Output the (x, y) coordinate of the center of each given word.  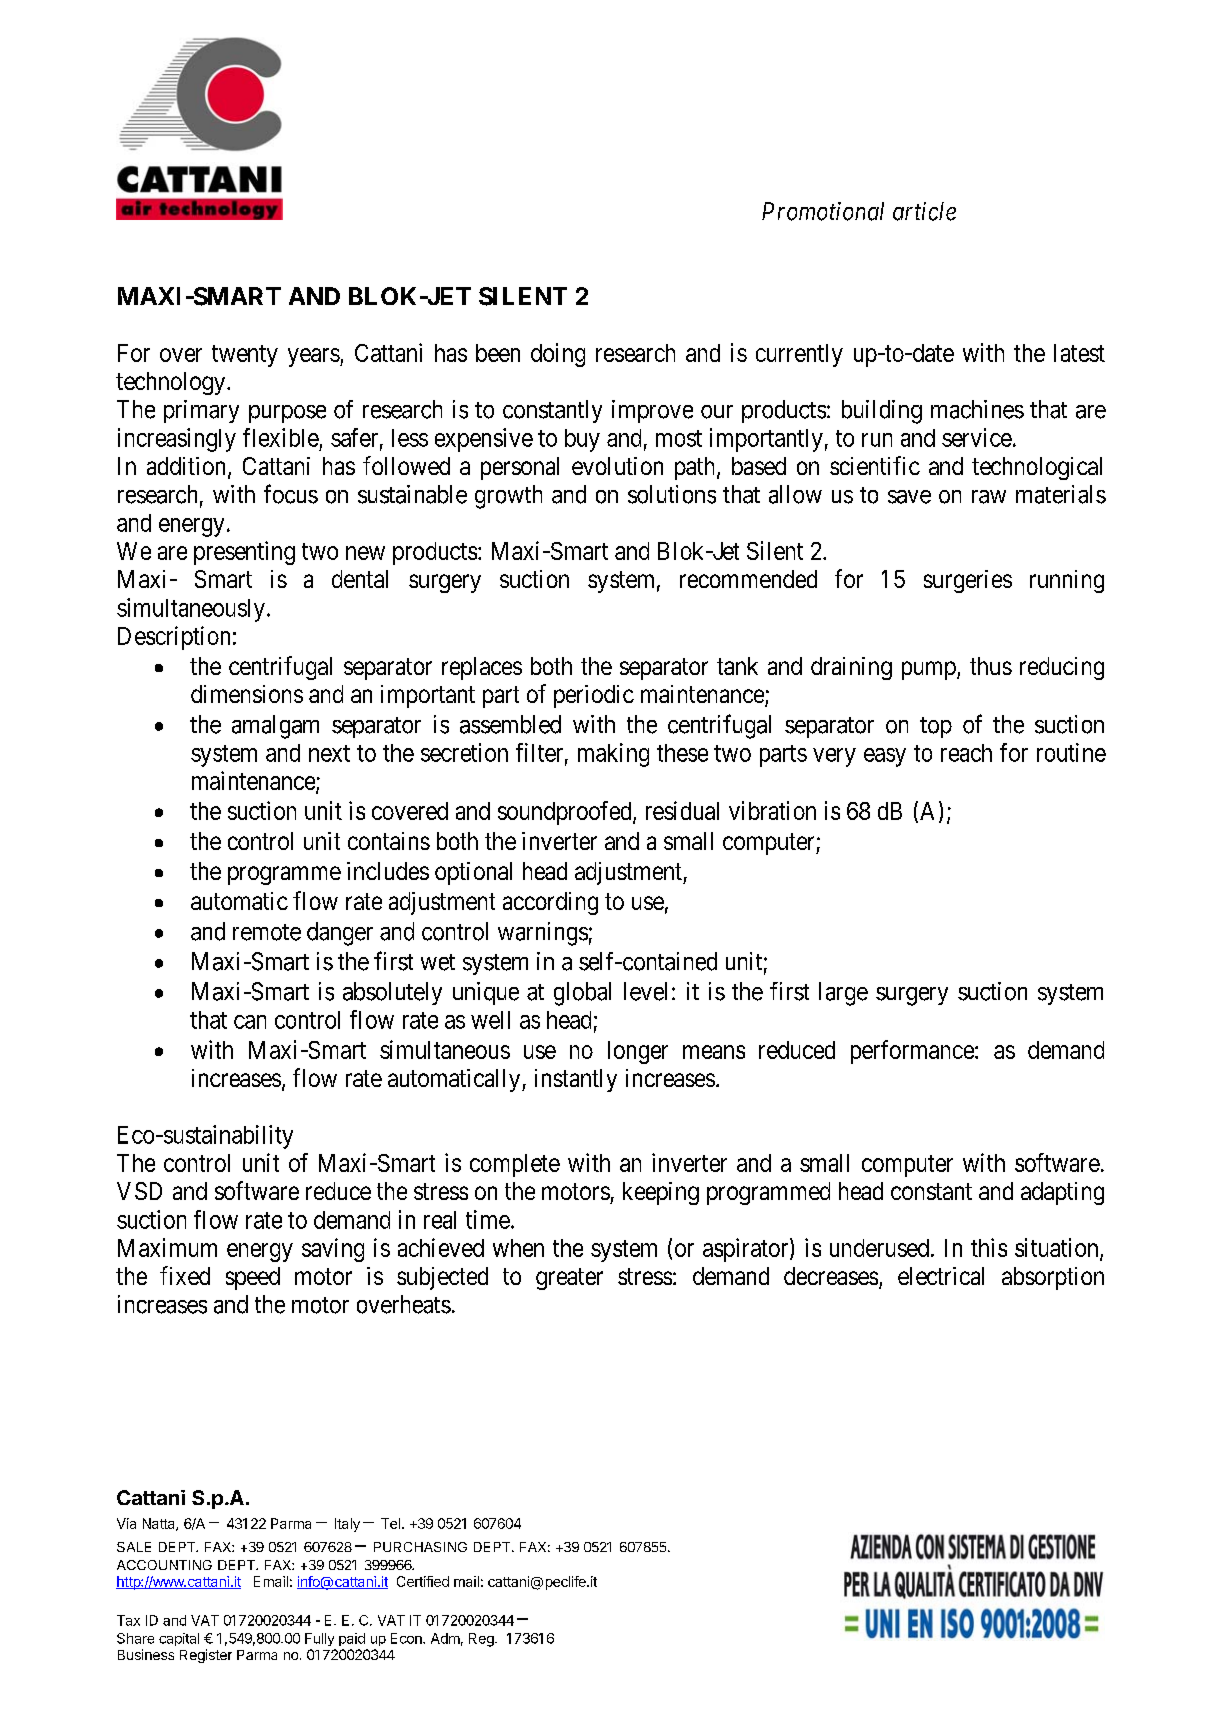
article (924, 211)
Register (206, 1656)
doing (558, 355)
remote (267, 932)
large (843, 994)
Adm (445, 1638)
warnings (543, 934)
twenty (245, 356)
